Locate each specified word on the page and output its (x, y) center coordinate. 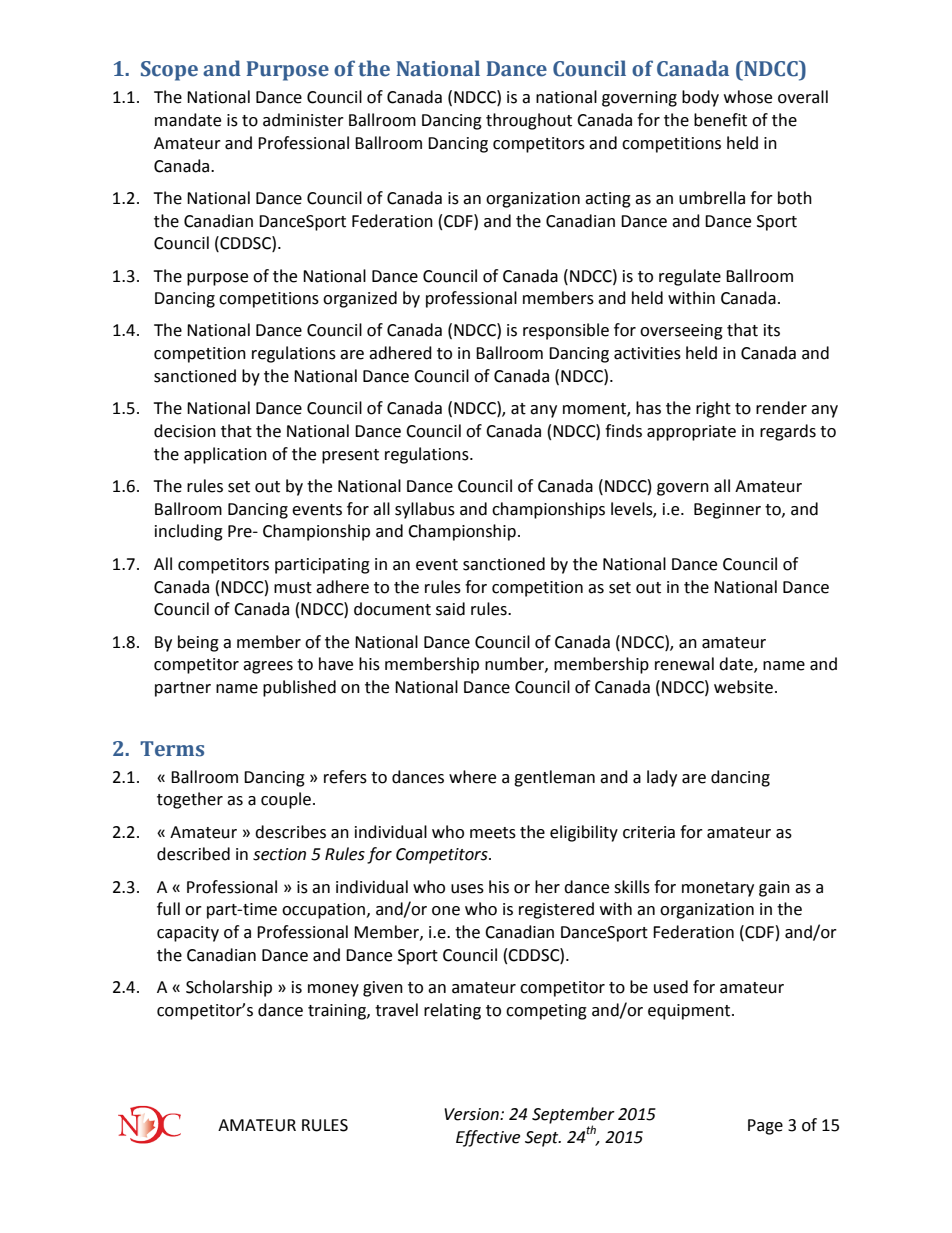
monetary (718, 889)
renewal (684, 664)
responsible (566, 331)
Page (765, 1127)
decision (185, 431)
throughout (529, 121)
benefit (720, 120)
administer (303, 120)
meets (493, 833)
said (450, 609)
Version (472, 1114)
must (293, 588)
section (279, 854)
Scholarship (229, 988)
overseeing (681, 332)
